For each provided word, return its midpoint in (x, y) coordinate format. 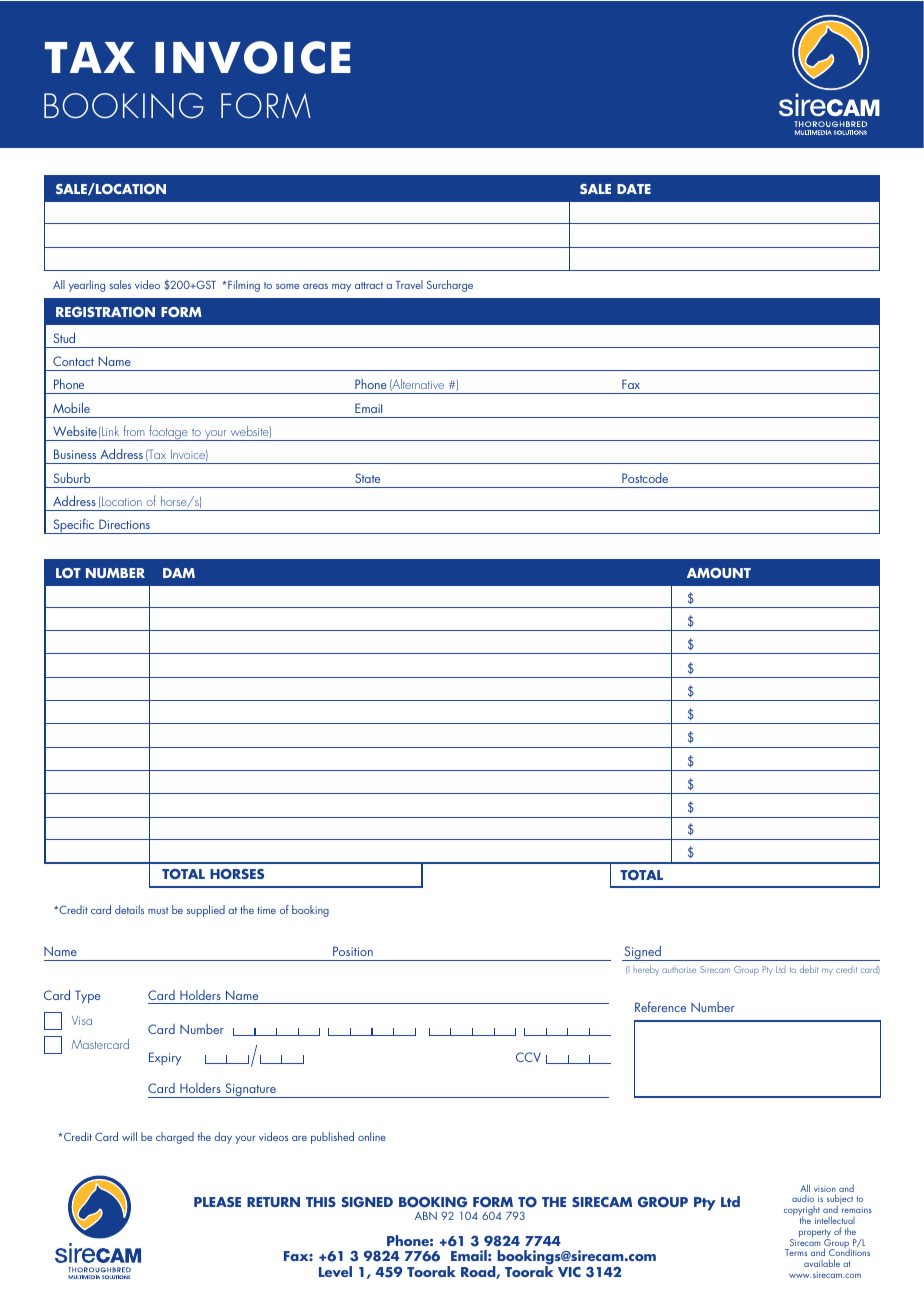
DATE (634, 189)
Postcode (645, 478)
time (266, 910)
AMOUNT (719, 573)
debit (809, 969)
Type (87, 997)
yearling (87, 286)
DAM (179, 573)
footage (168, 433)
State (367, 478)
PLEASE (217, 1202)
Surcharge (450, 286)
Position (353, 951)
